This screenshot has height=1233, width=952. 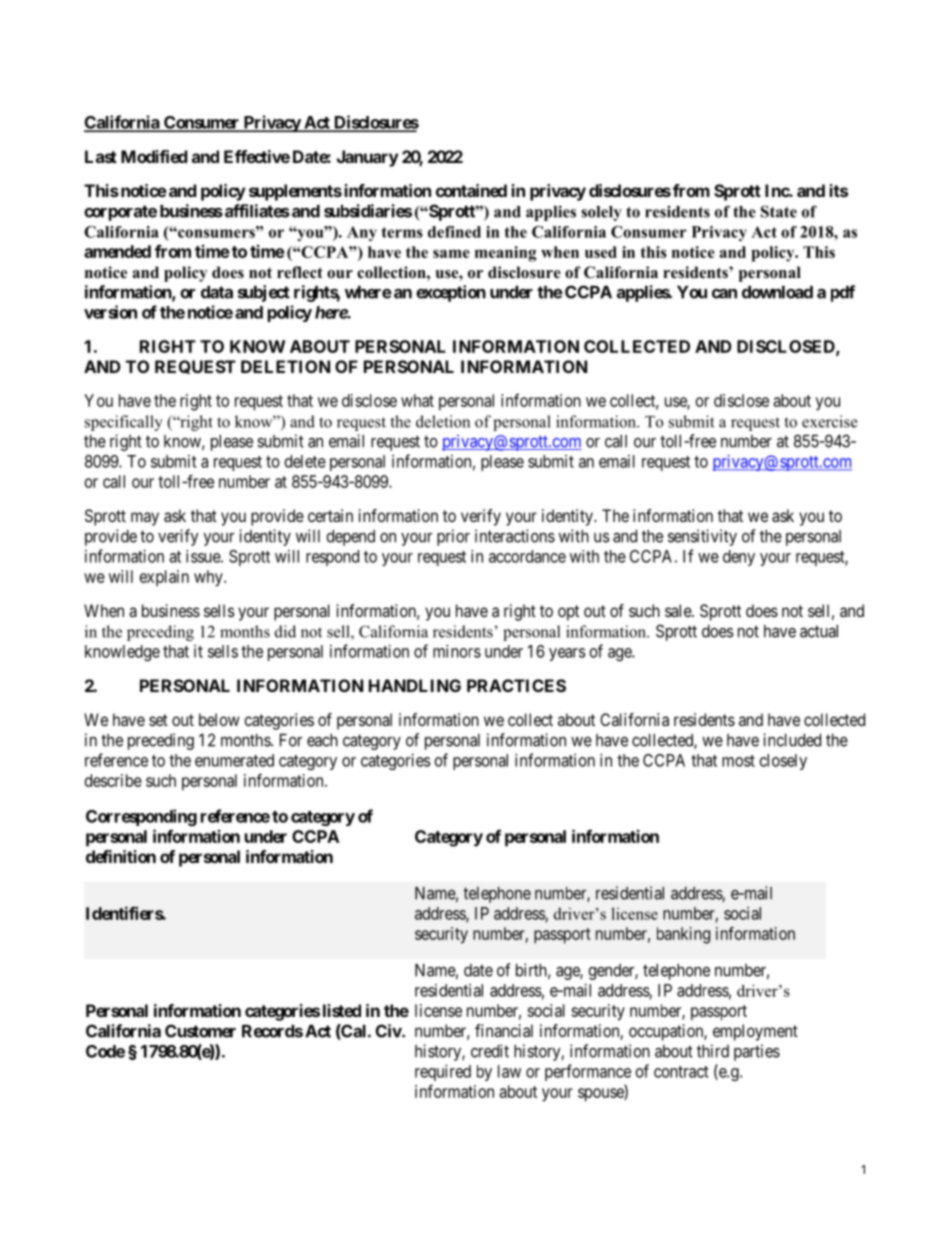 What do you see at coordinates (234, 760) in the screenshot?
I see `enumerated` at bounding box center [234, 760].
